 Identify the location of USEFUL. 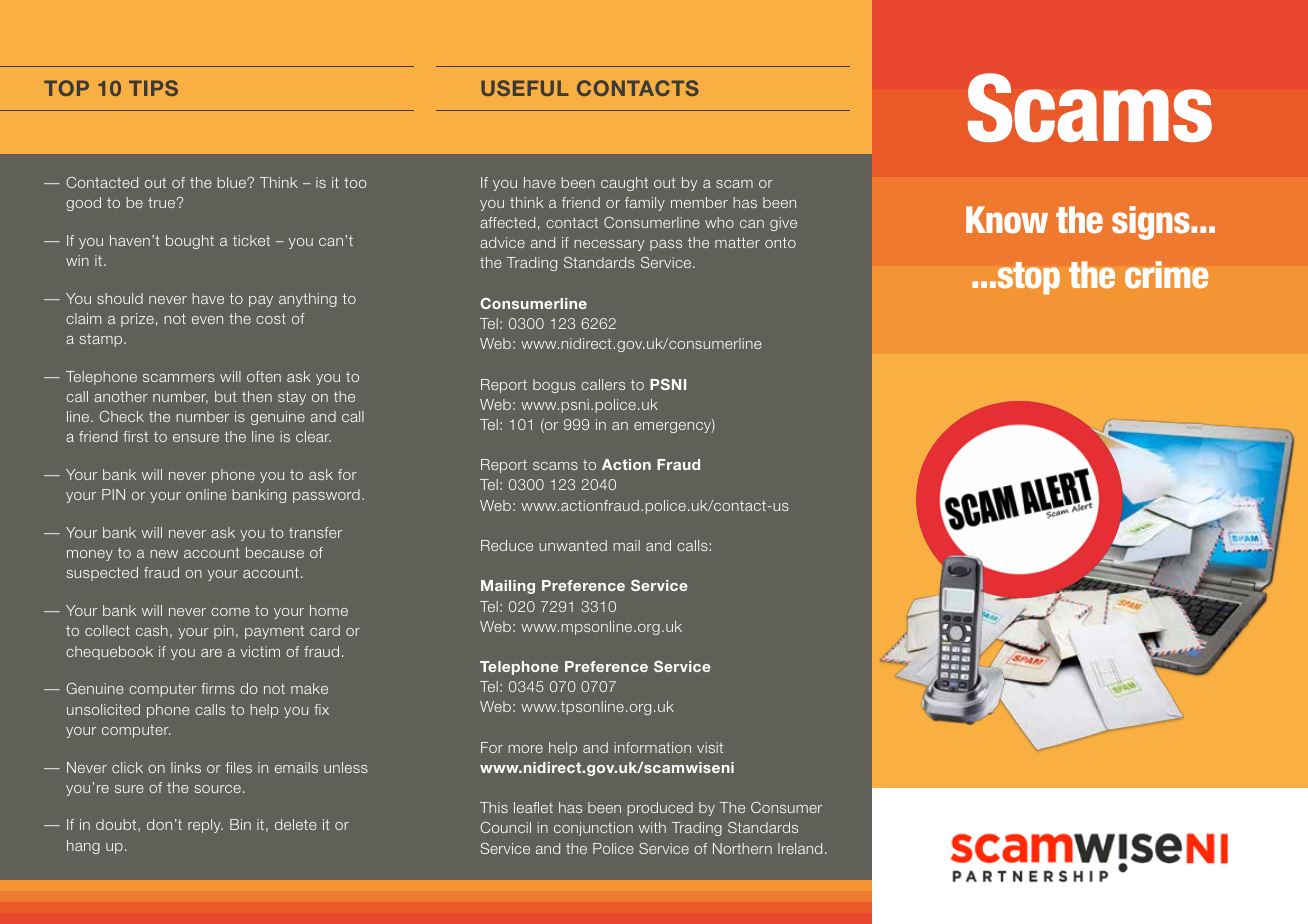
(525, 88).
